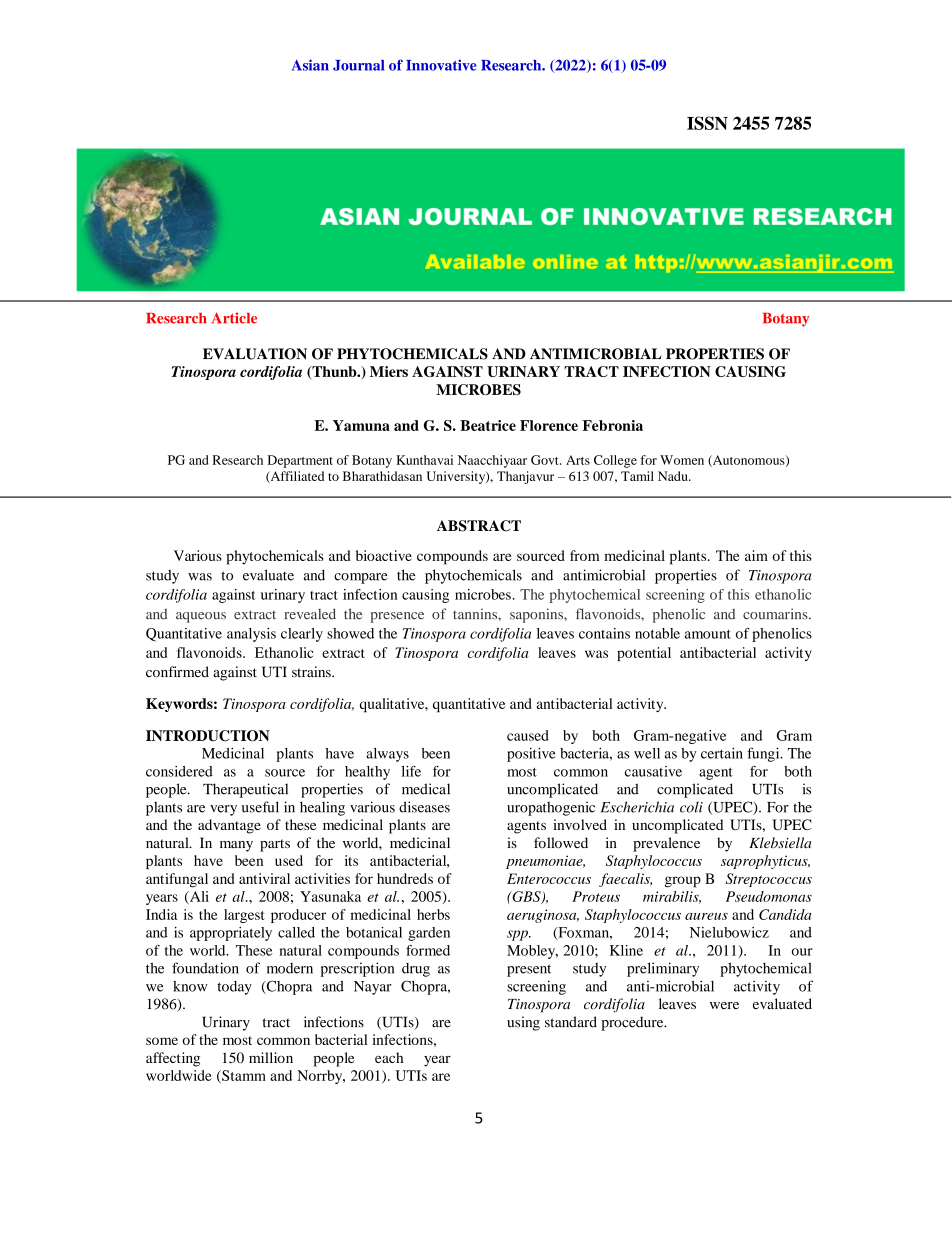 This document has height=1233, width=952. Describe the element at coordinates (531, 754) in the document. I see `positive` at that location.
